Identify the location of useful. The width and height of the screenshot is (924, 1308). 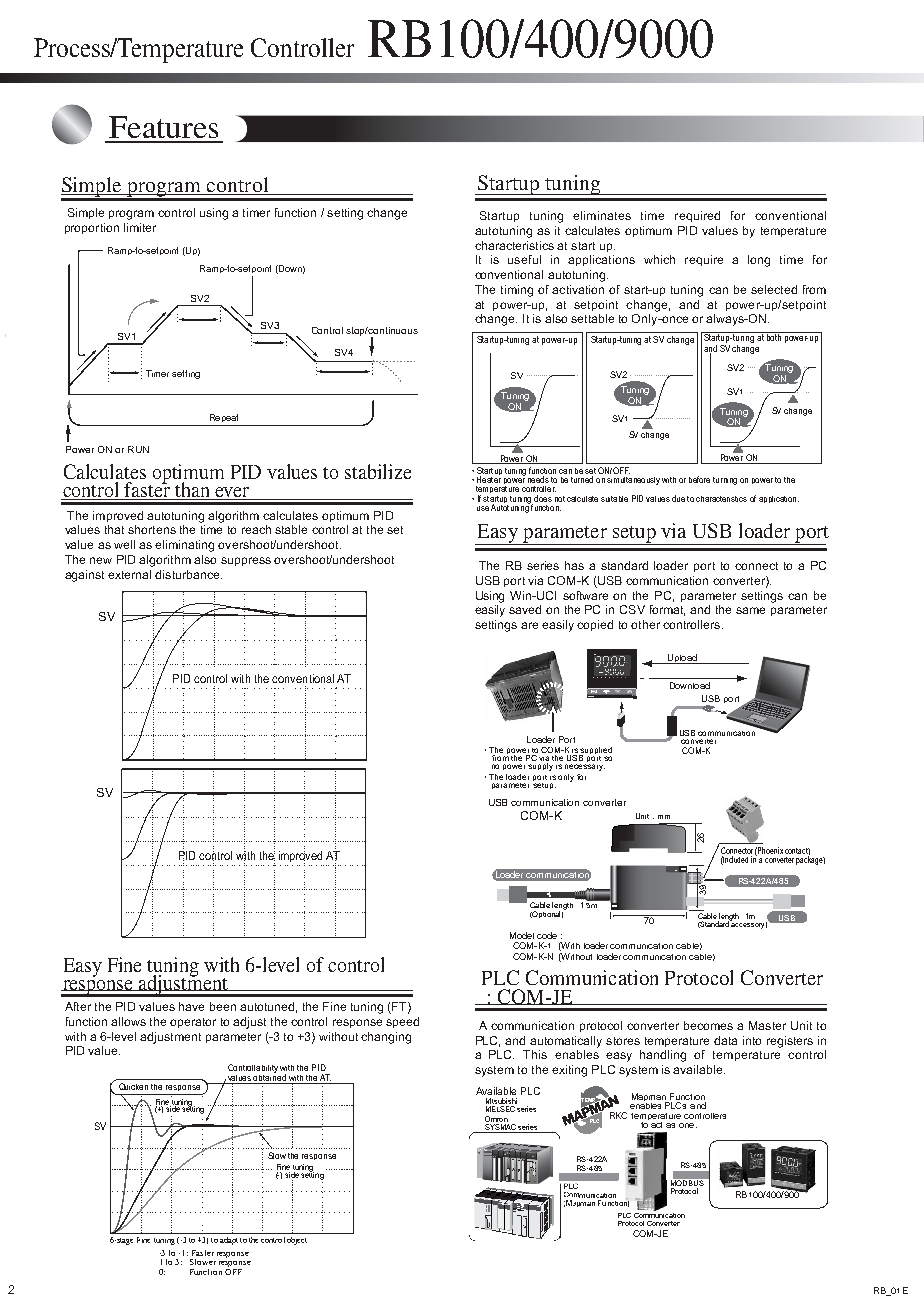
(524, 259).
